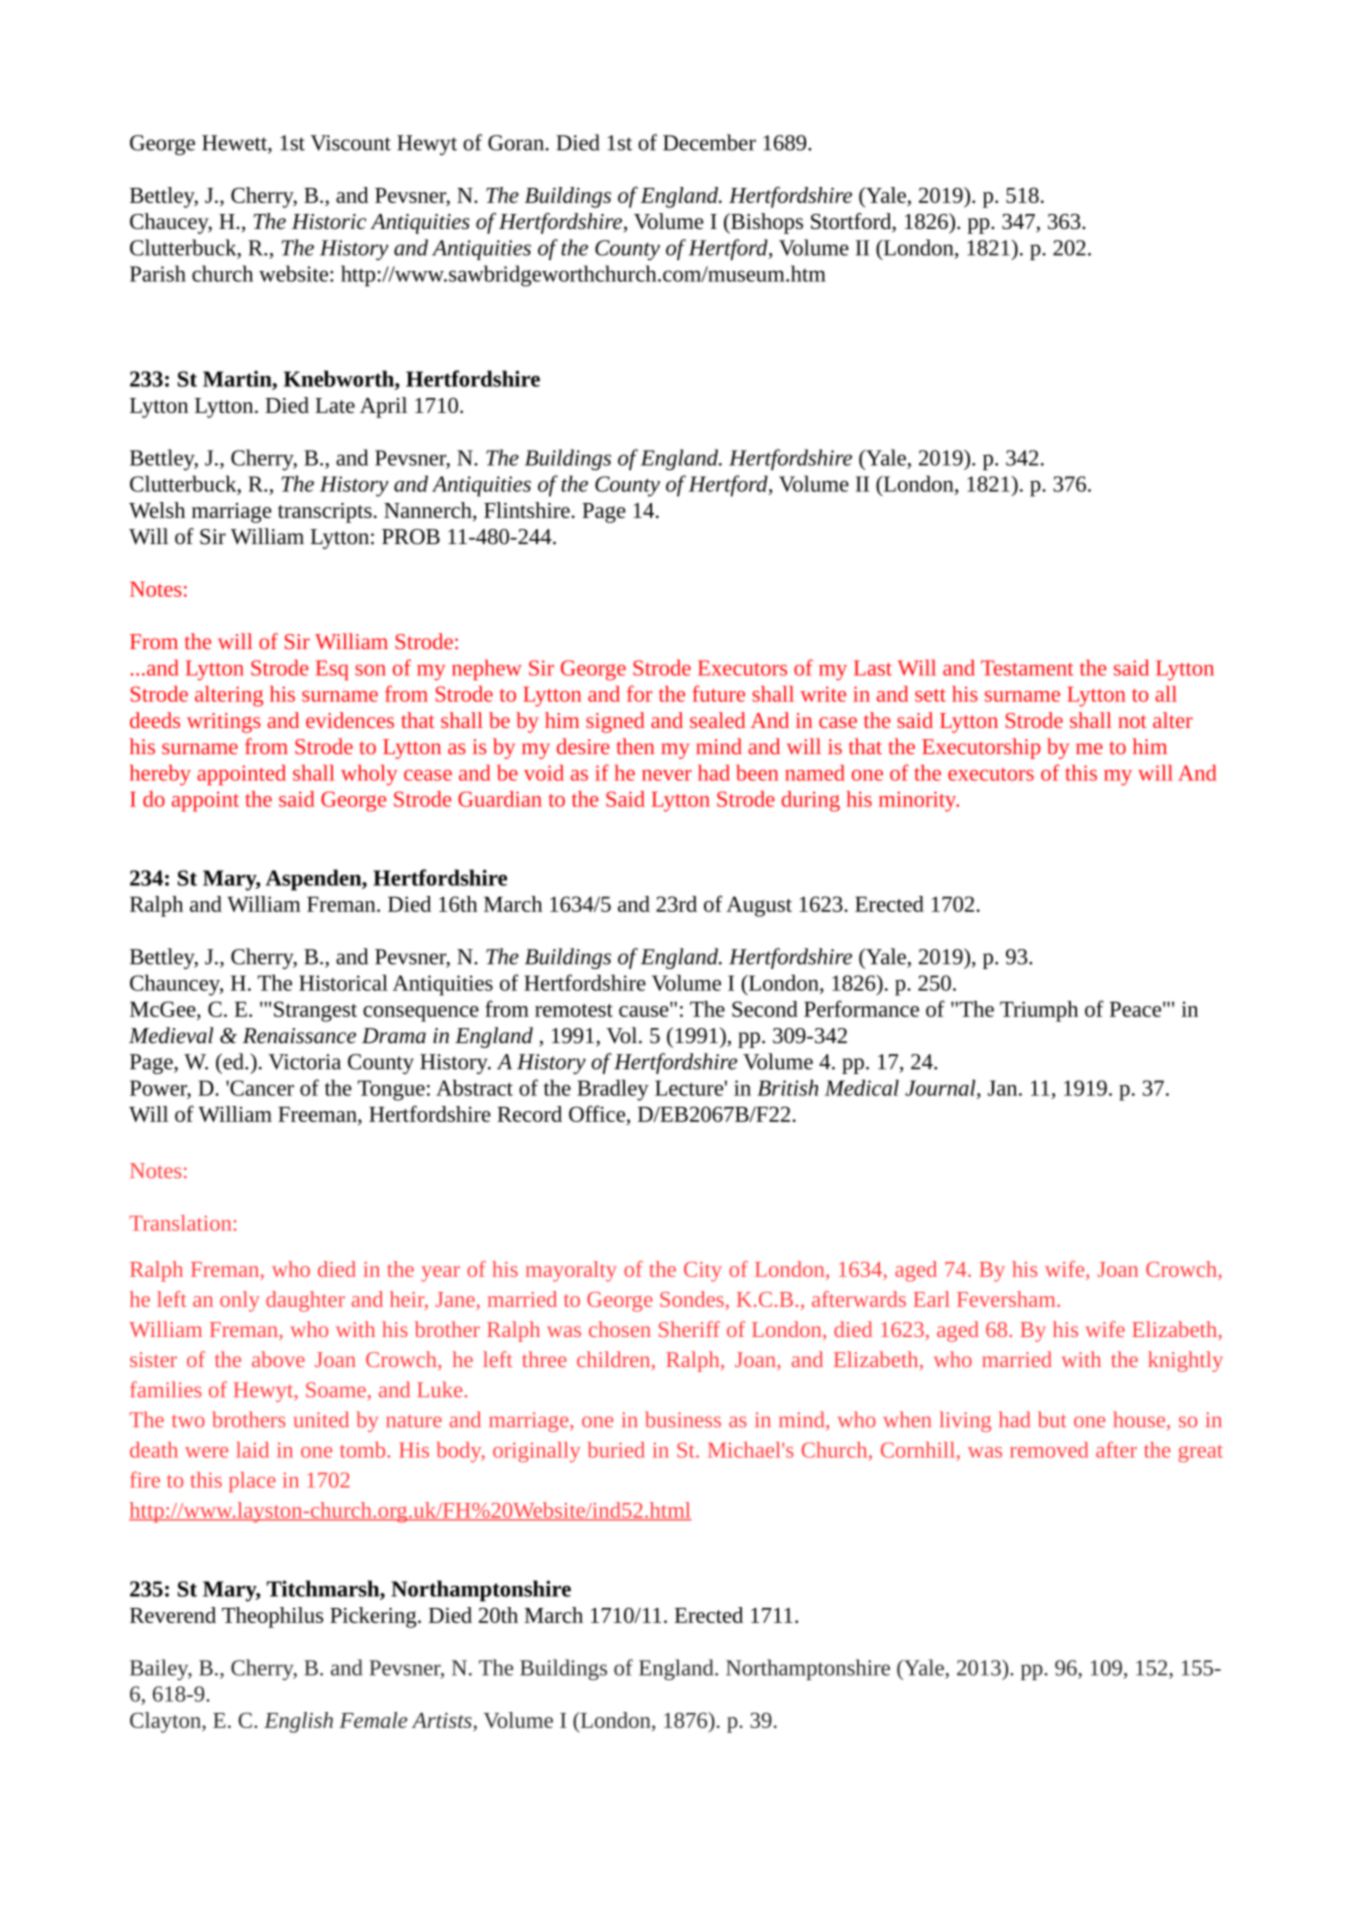  What do you see at coordinates (315, 1011) in the screenshot?
I see `Strangest` at bounding box center [315, 1011].
